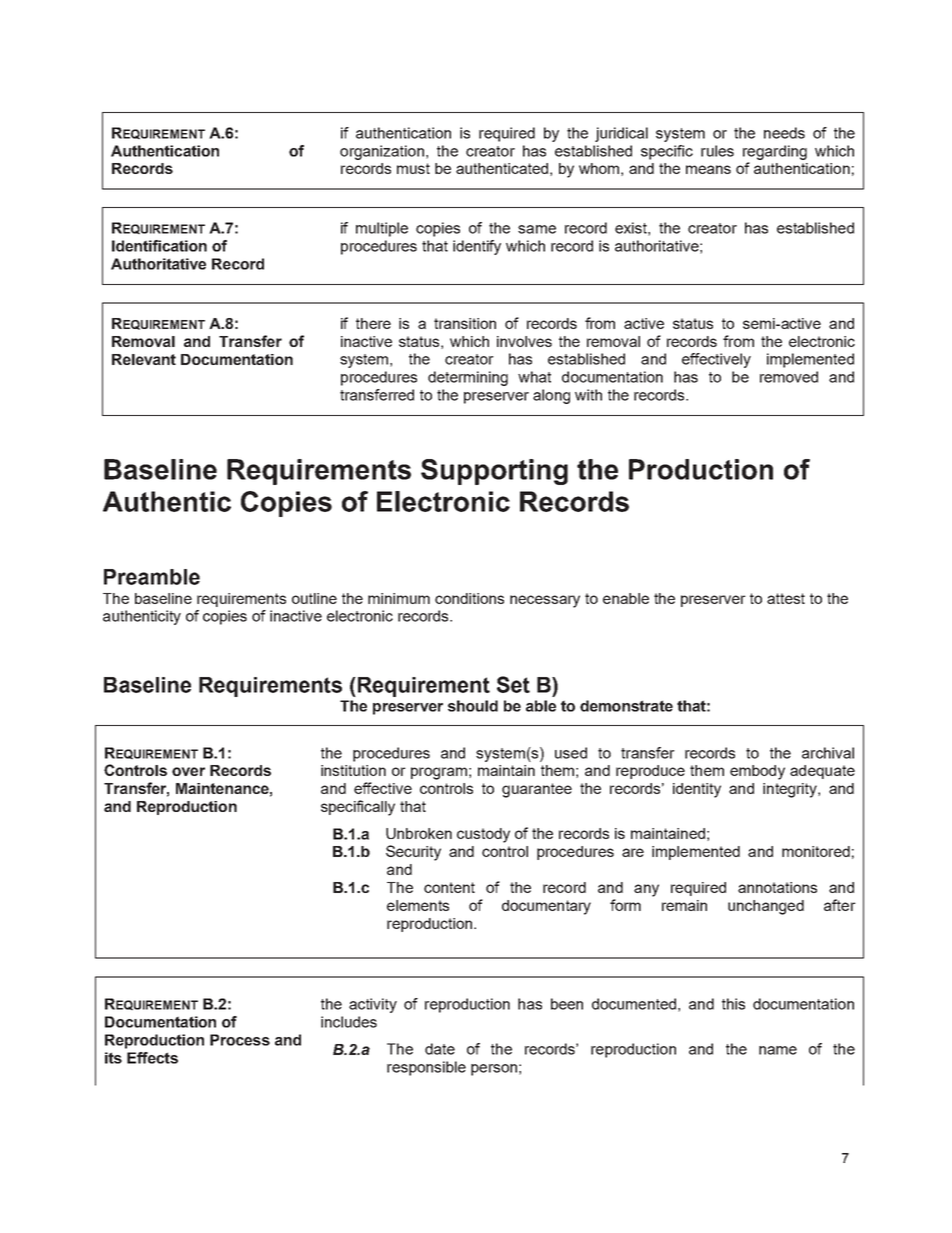  Describe the element at coordinates (152, 577) in the screenshot. I see `Preamble` at that location.
